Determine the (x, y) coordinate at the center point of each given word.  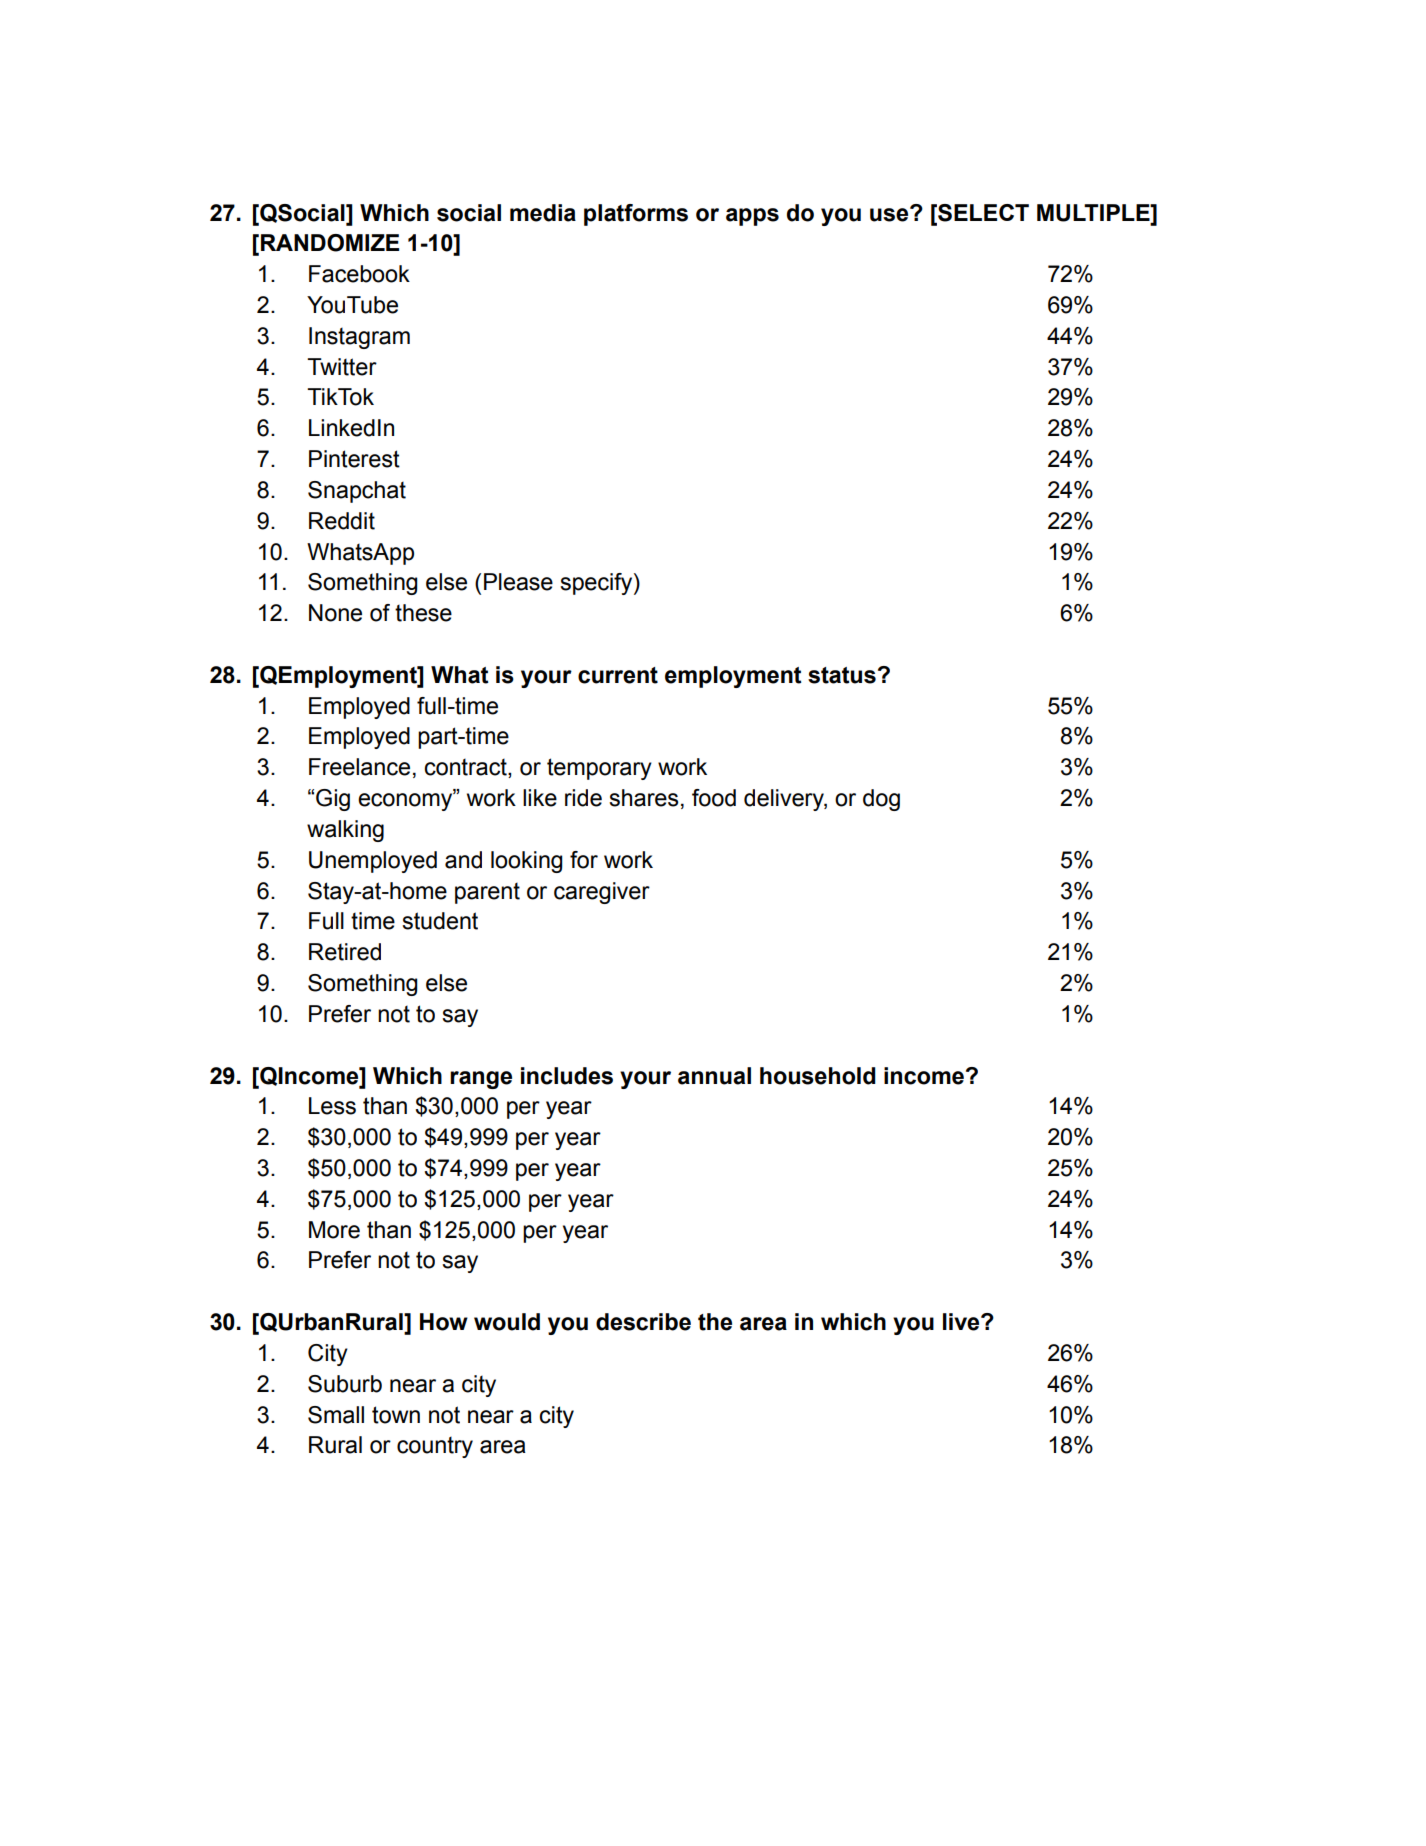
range (481, 1080)
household (818, 1076)
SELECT (982, 213)
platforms (636, 215)
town (396, 1415)
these (423, 613)
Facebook (359, 274)
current (618, 675)
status (842, 675)
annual (714, 1076)
